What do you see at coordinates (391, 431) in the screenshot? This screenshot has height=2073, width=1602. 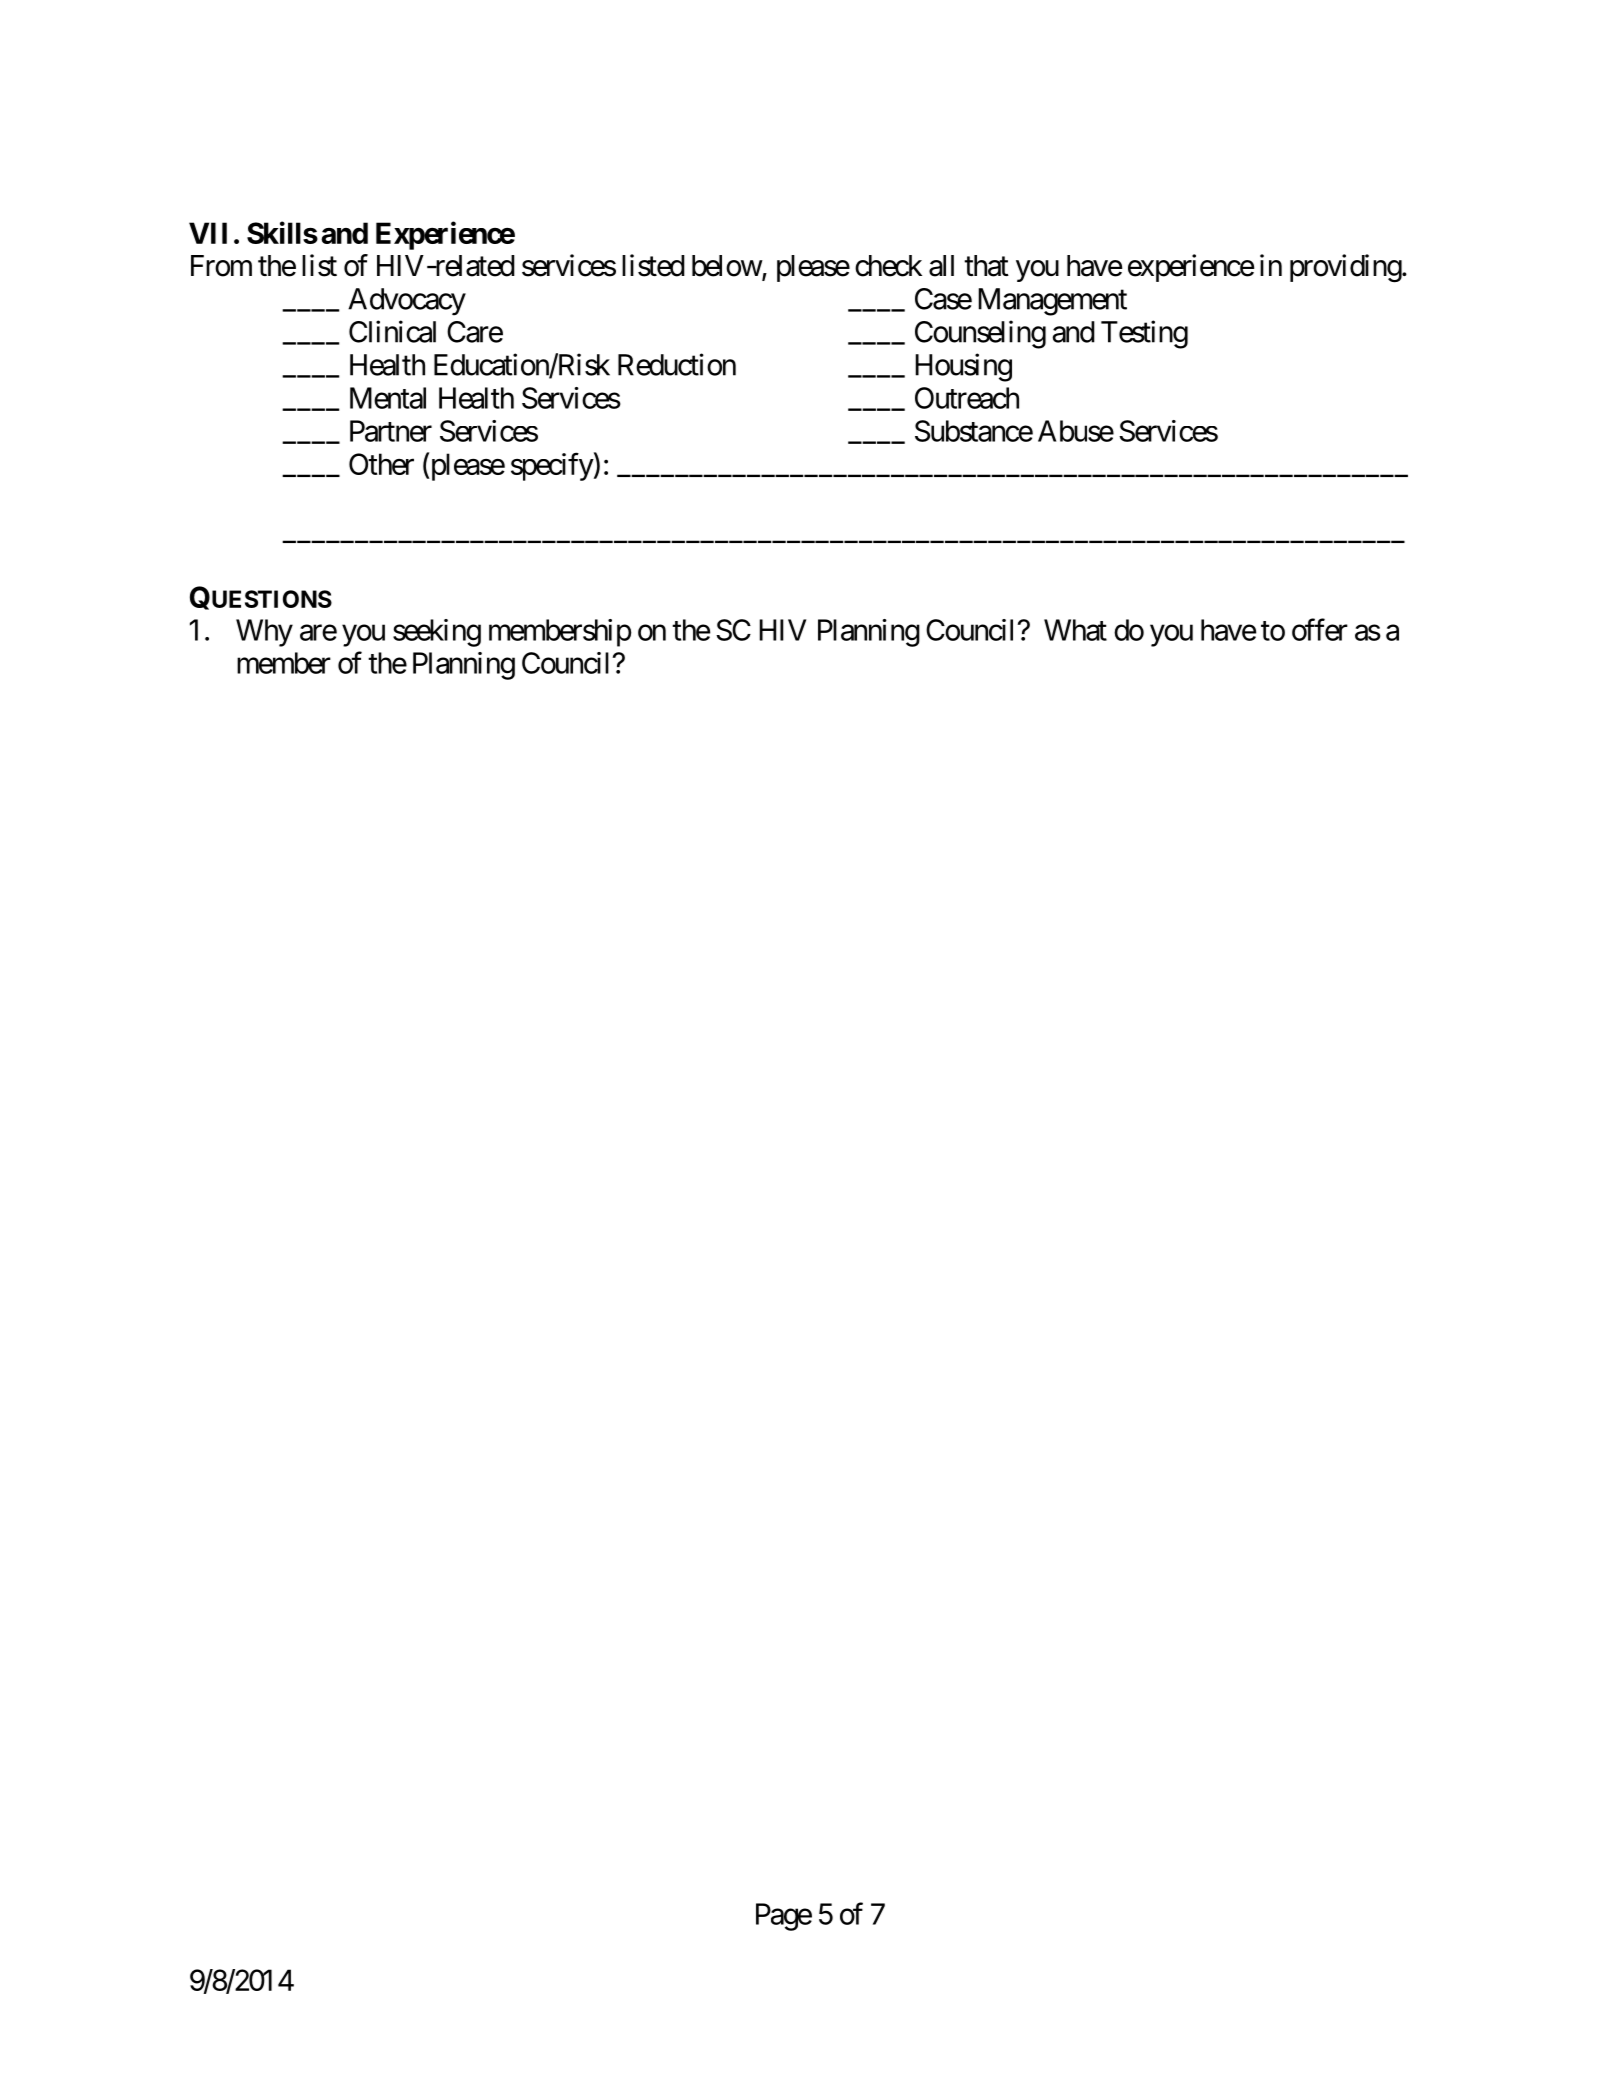 I see `Partner` at bounding box center [391, 431].
